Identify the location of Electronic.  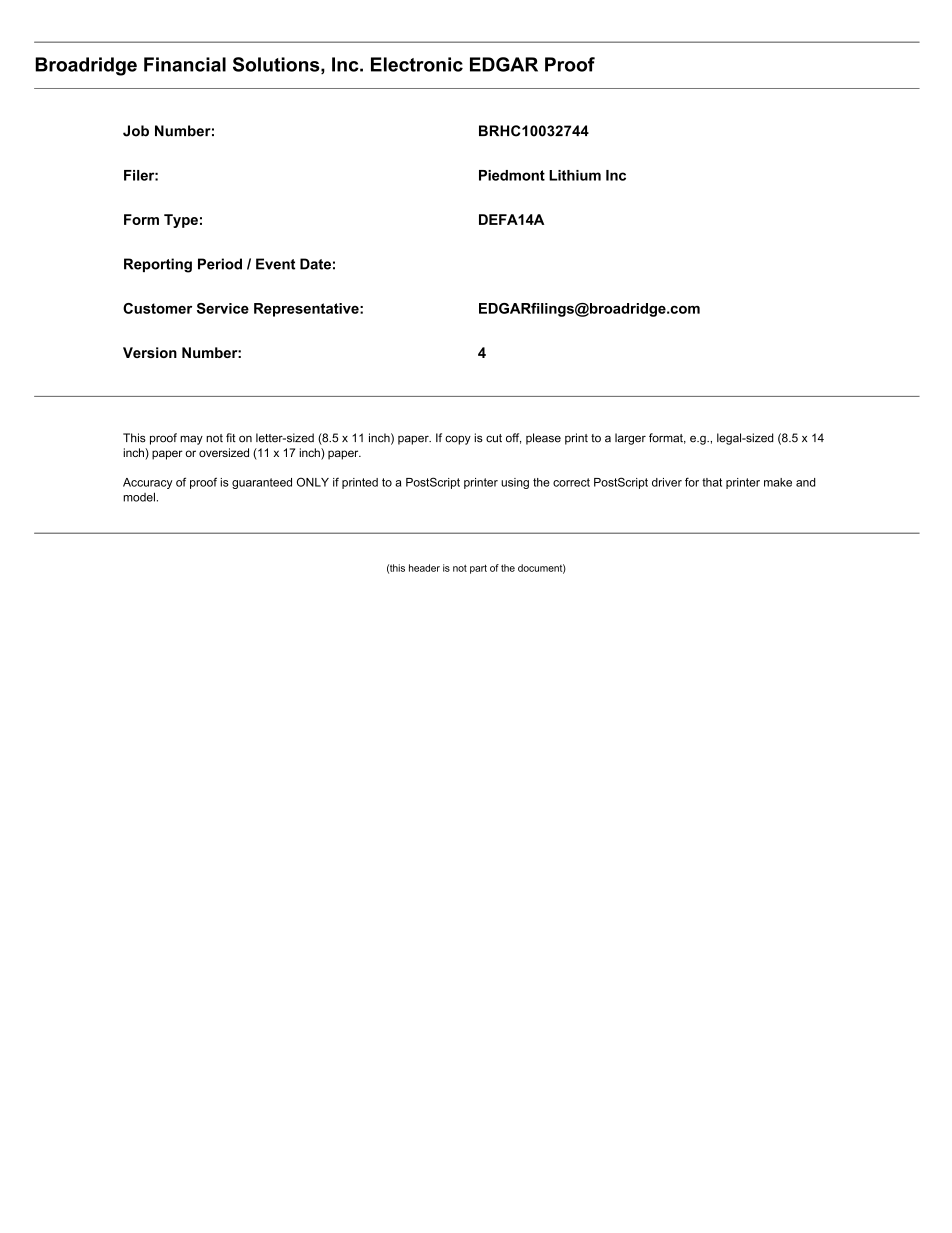
(417, 64).
